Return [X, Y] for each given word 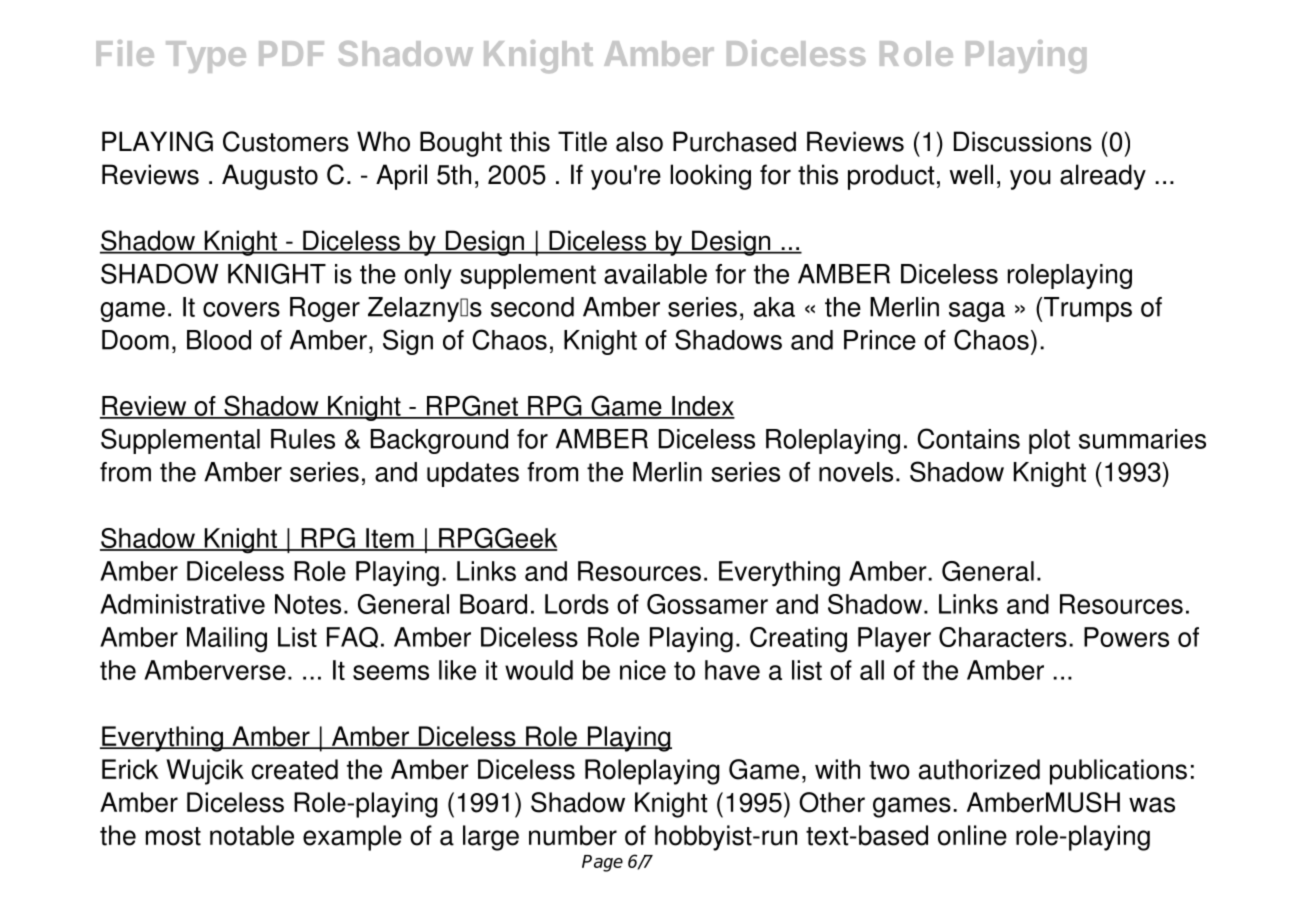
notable [252, 835]
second [532, 307]
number [573, 835]
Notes [308, 604]
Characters [1003, 637]
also [639, 141]
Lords [577, 604]
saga [977, 312]
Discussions [1023, 141]
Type [206, 57]
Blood [219, 340]
